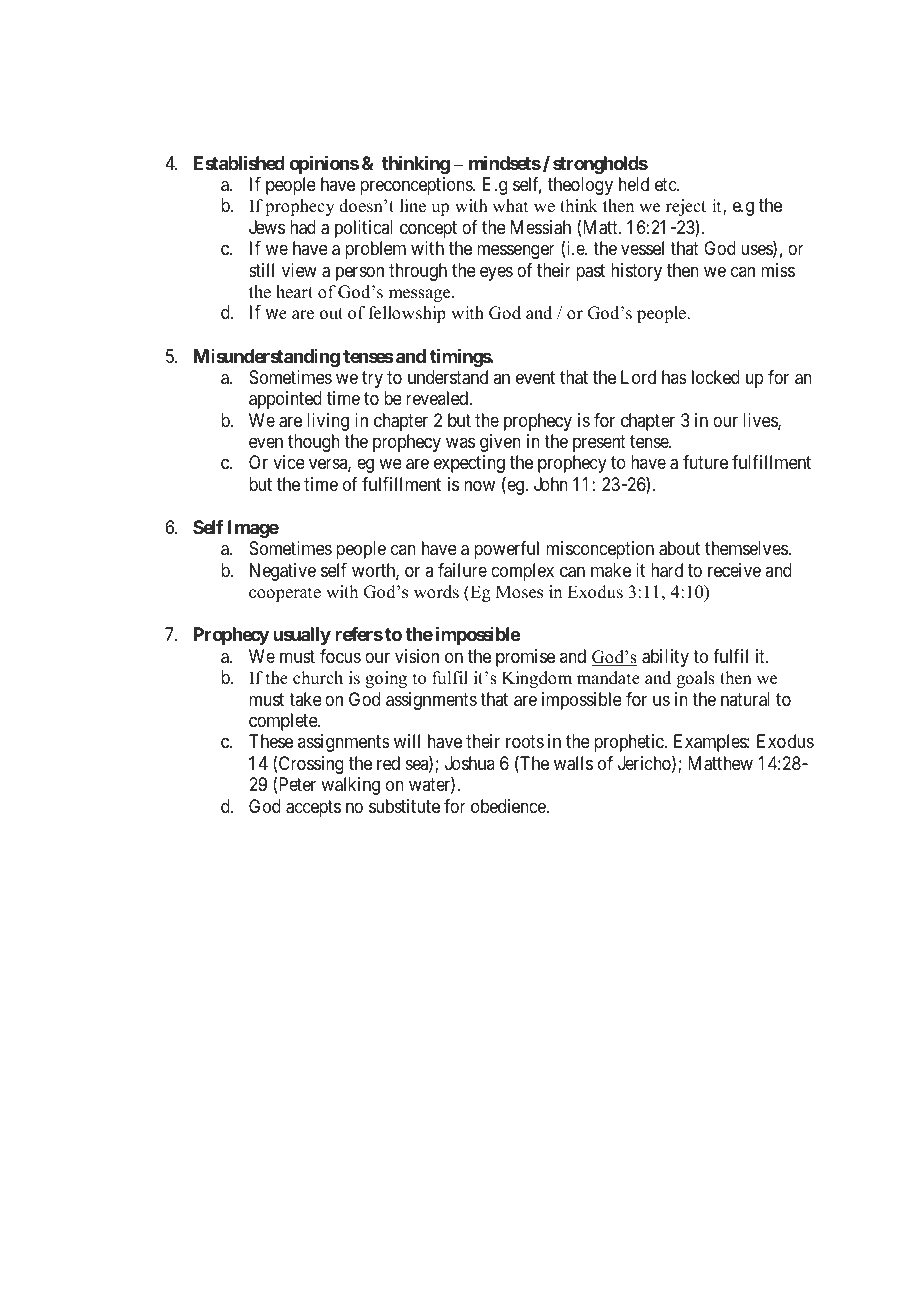  Describe the element at coordinates (313, 808) in the screenshot. I see `accepts` at that location.
